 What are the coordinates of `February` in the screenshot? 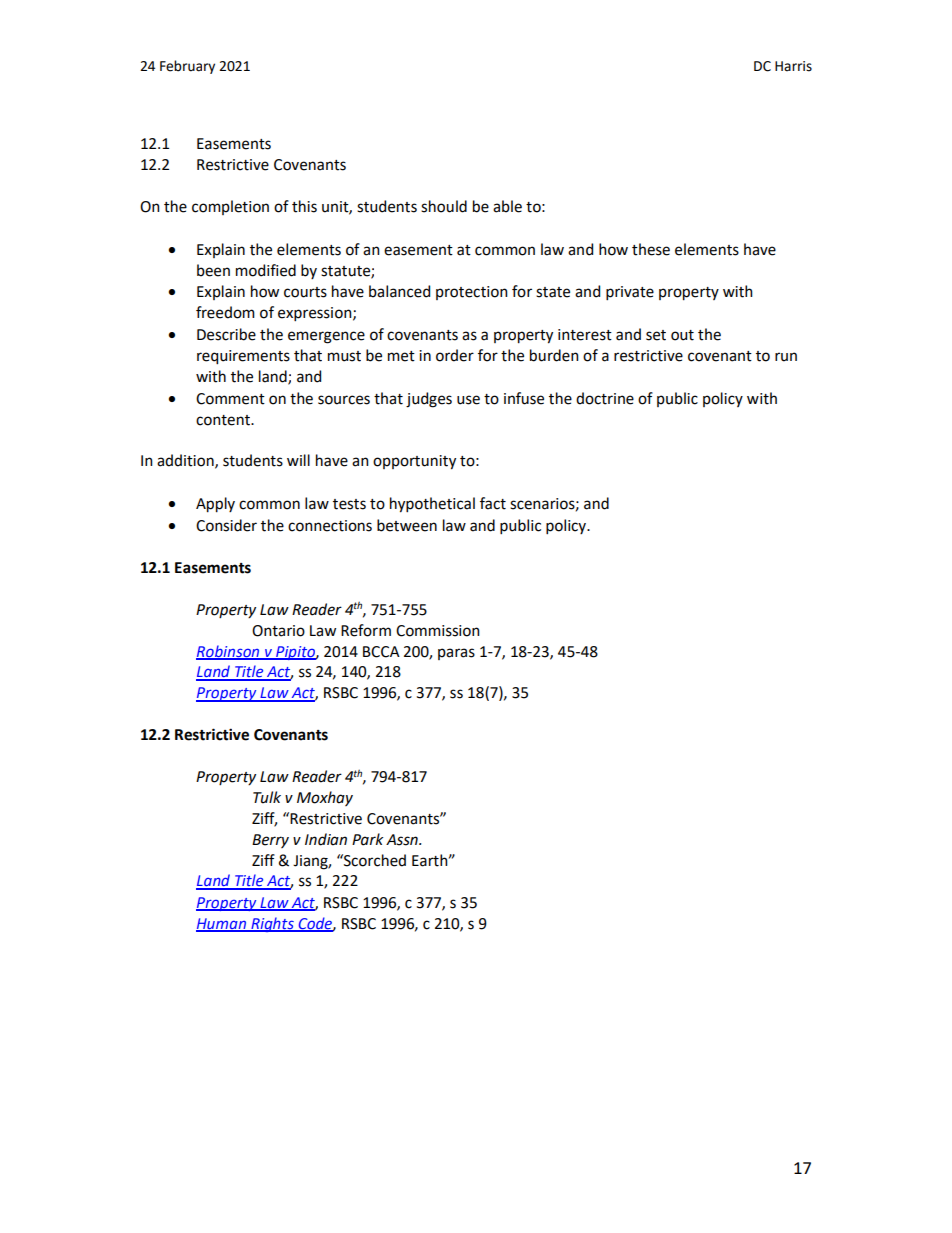 It's located at (187, 67).
